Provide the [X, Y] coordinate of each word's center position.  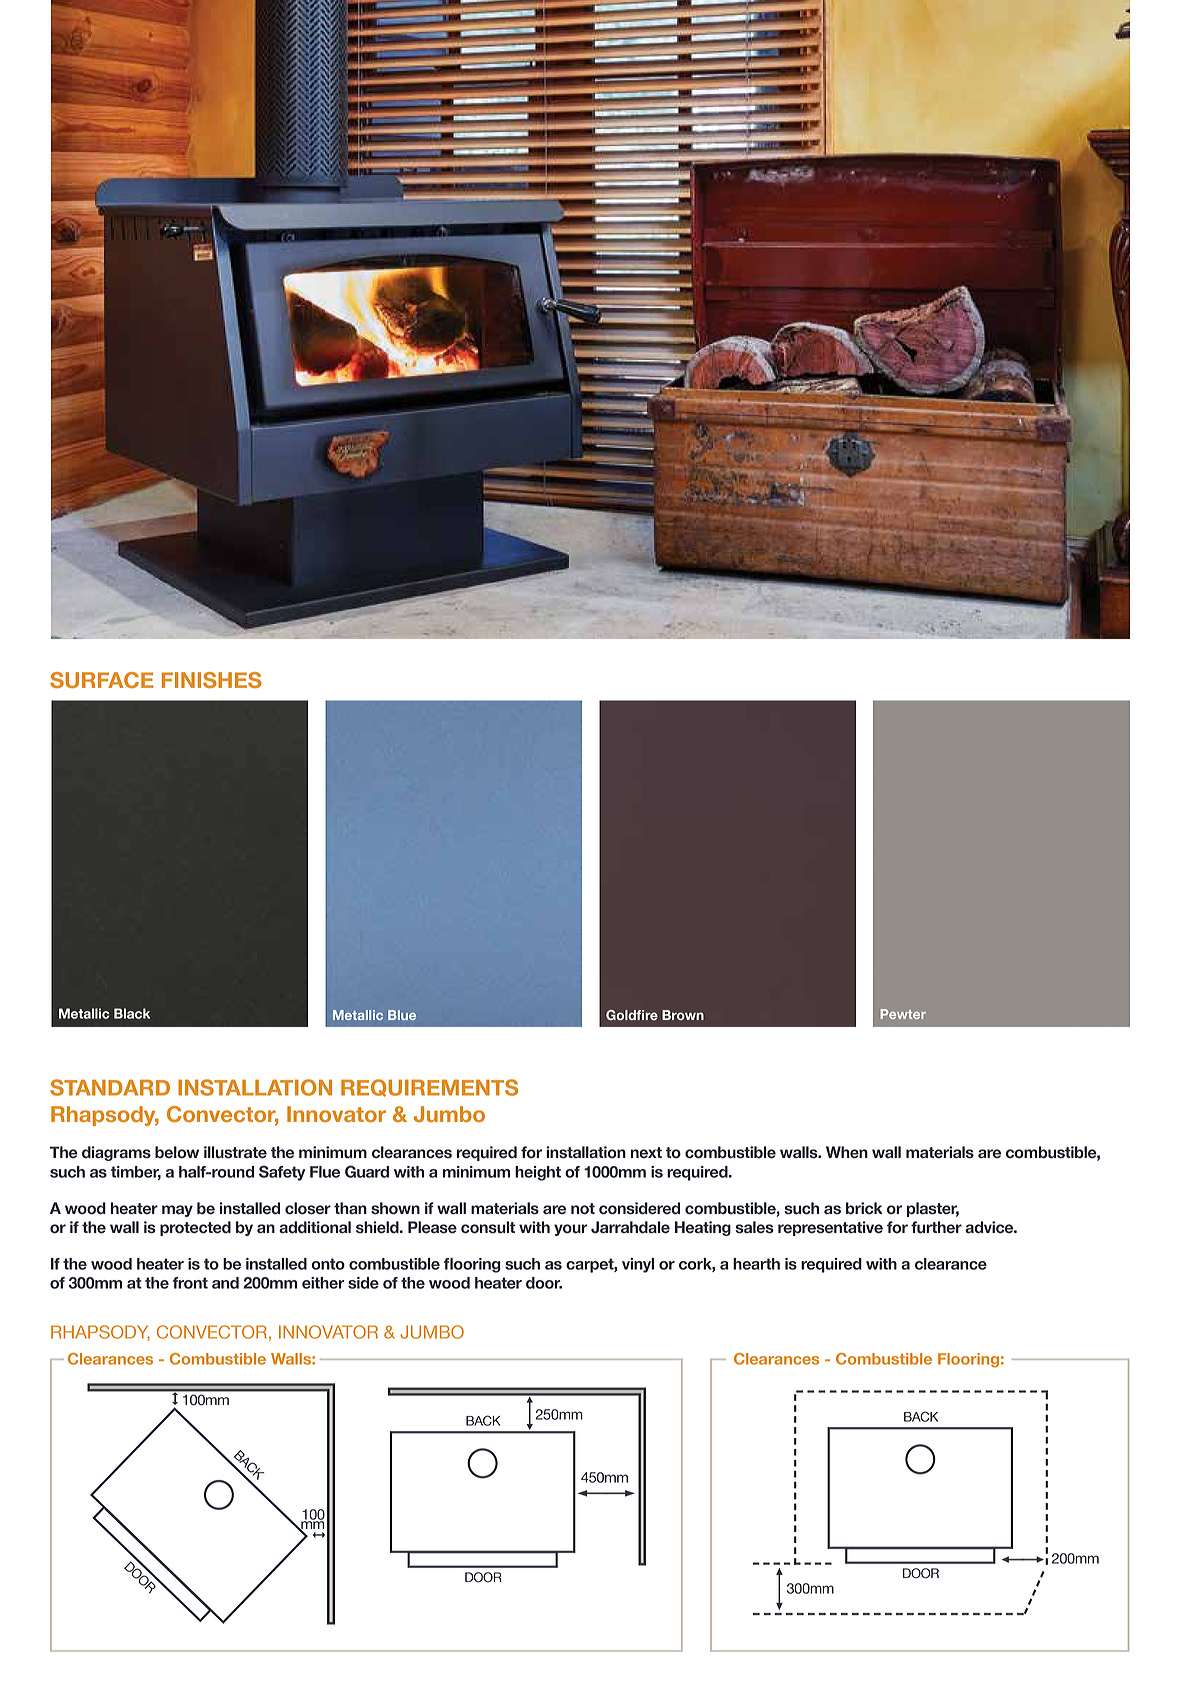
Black [132, 1013]
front [190, 1283]
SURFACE [101, 680]
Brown [683, 1015]
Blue [402, 1015]
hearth [756, 1264]
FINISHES [212, 680]
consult [488, 1227]
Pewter [903, 1014]
